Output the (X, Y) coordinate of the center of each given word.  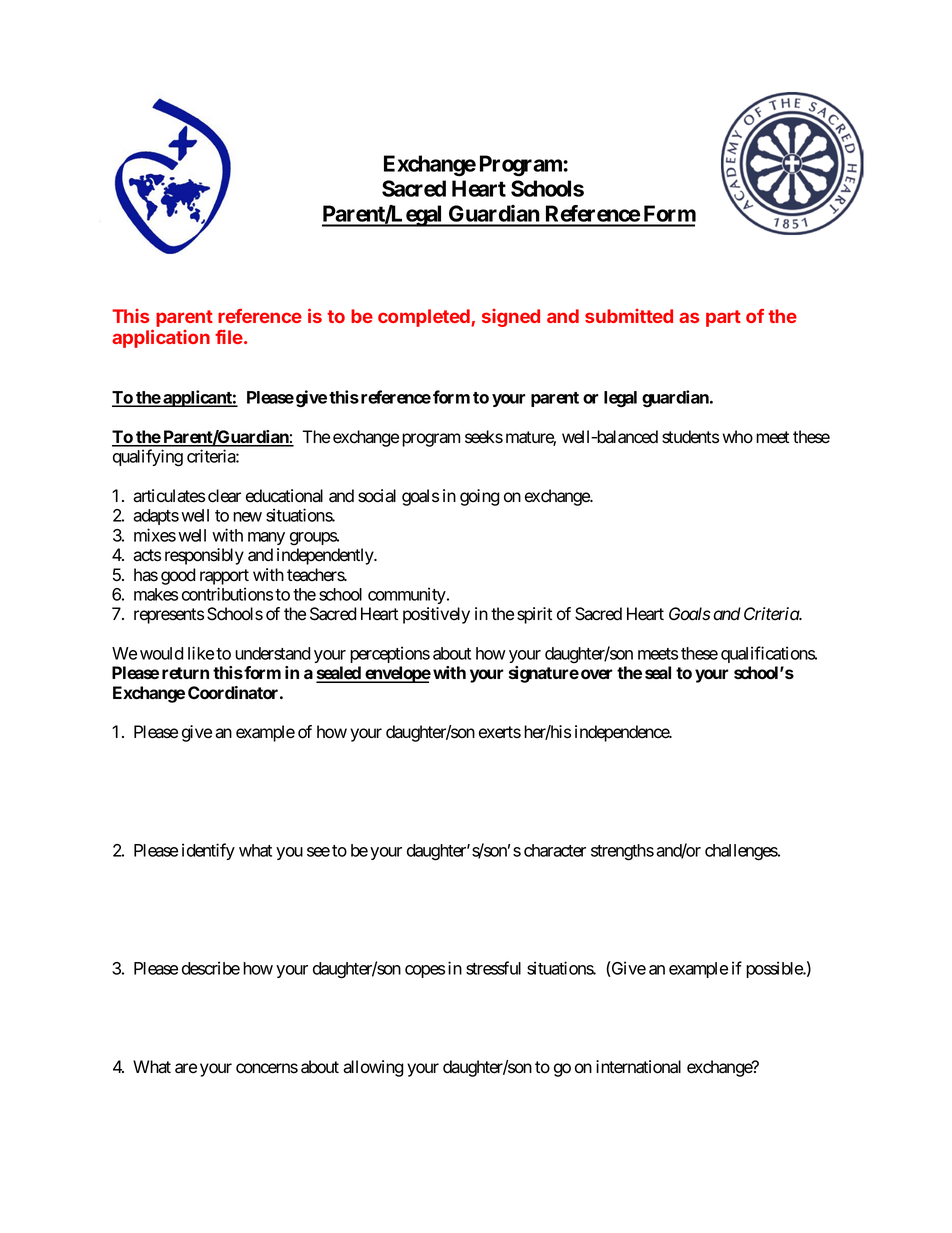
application (161, 338)
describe (211, 968)
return (185, 673)
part (723, 318)
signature (544, 674)
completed (425, 318)
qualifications (768, 654)
